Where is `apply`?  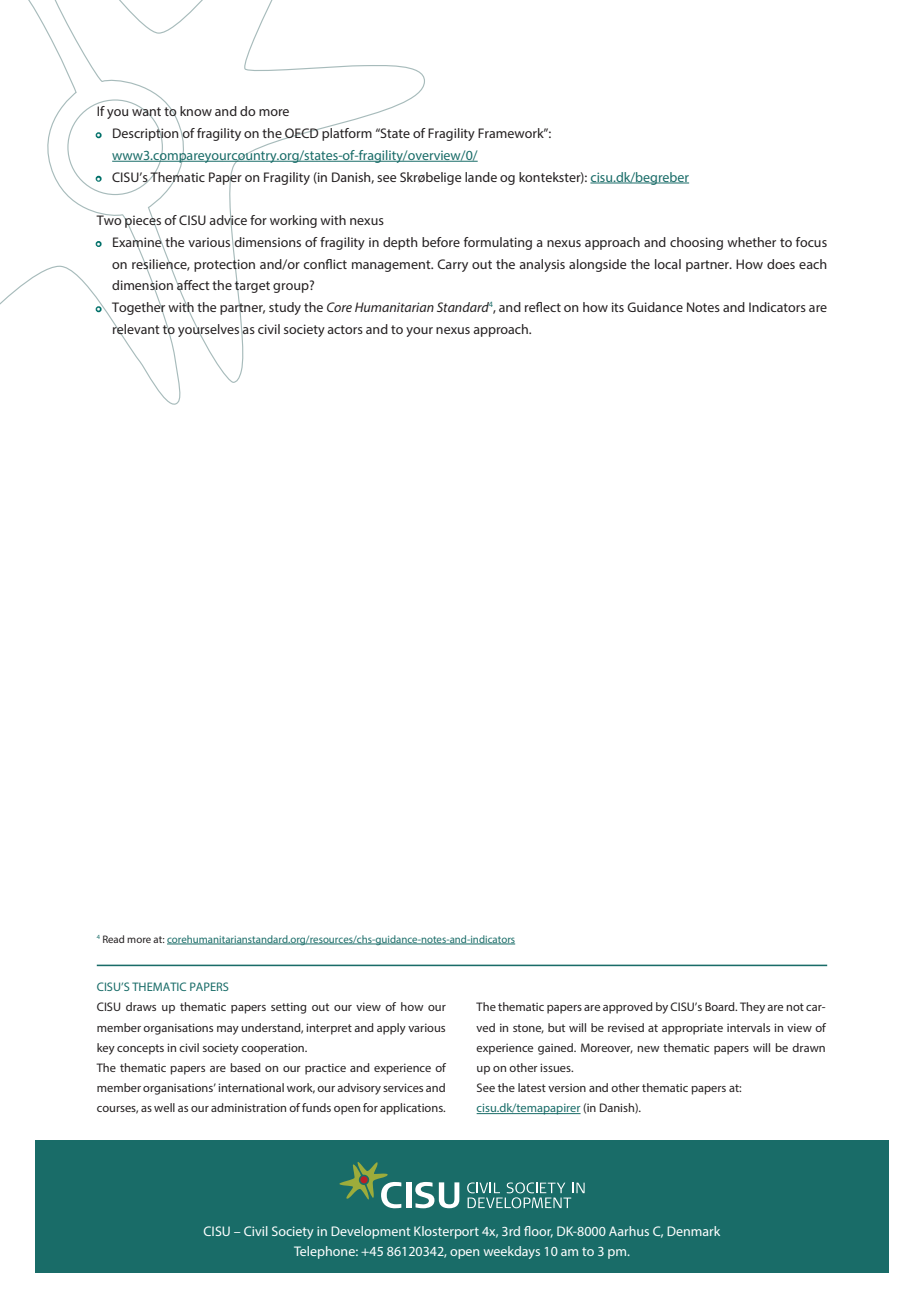
apply is located at coordinates (391, 1029).
